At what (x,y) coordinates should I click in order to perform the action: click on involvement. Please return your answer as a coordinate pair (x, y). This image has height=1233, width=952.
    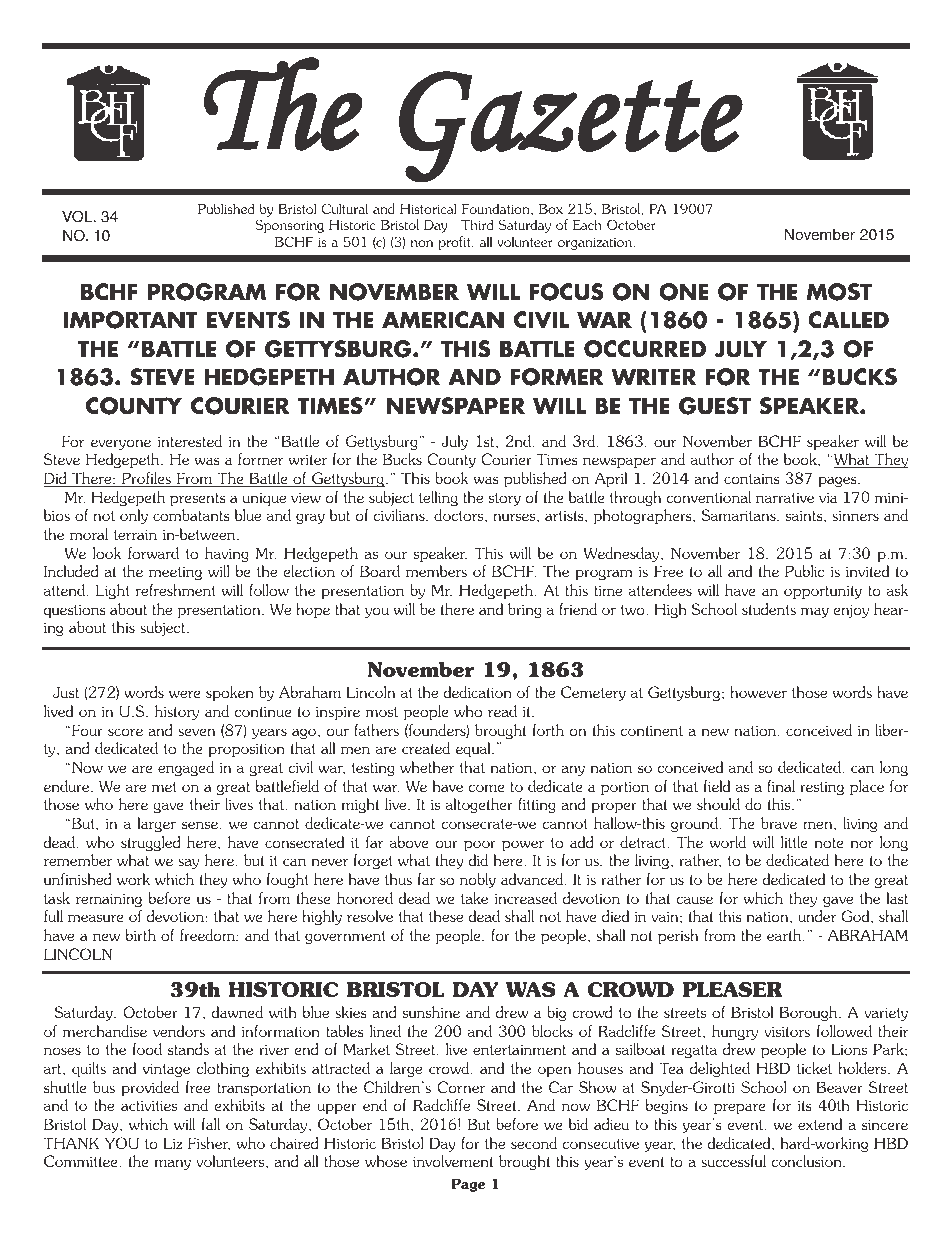
    Looking at the image, I should click on (453, 1161).
